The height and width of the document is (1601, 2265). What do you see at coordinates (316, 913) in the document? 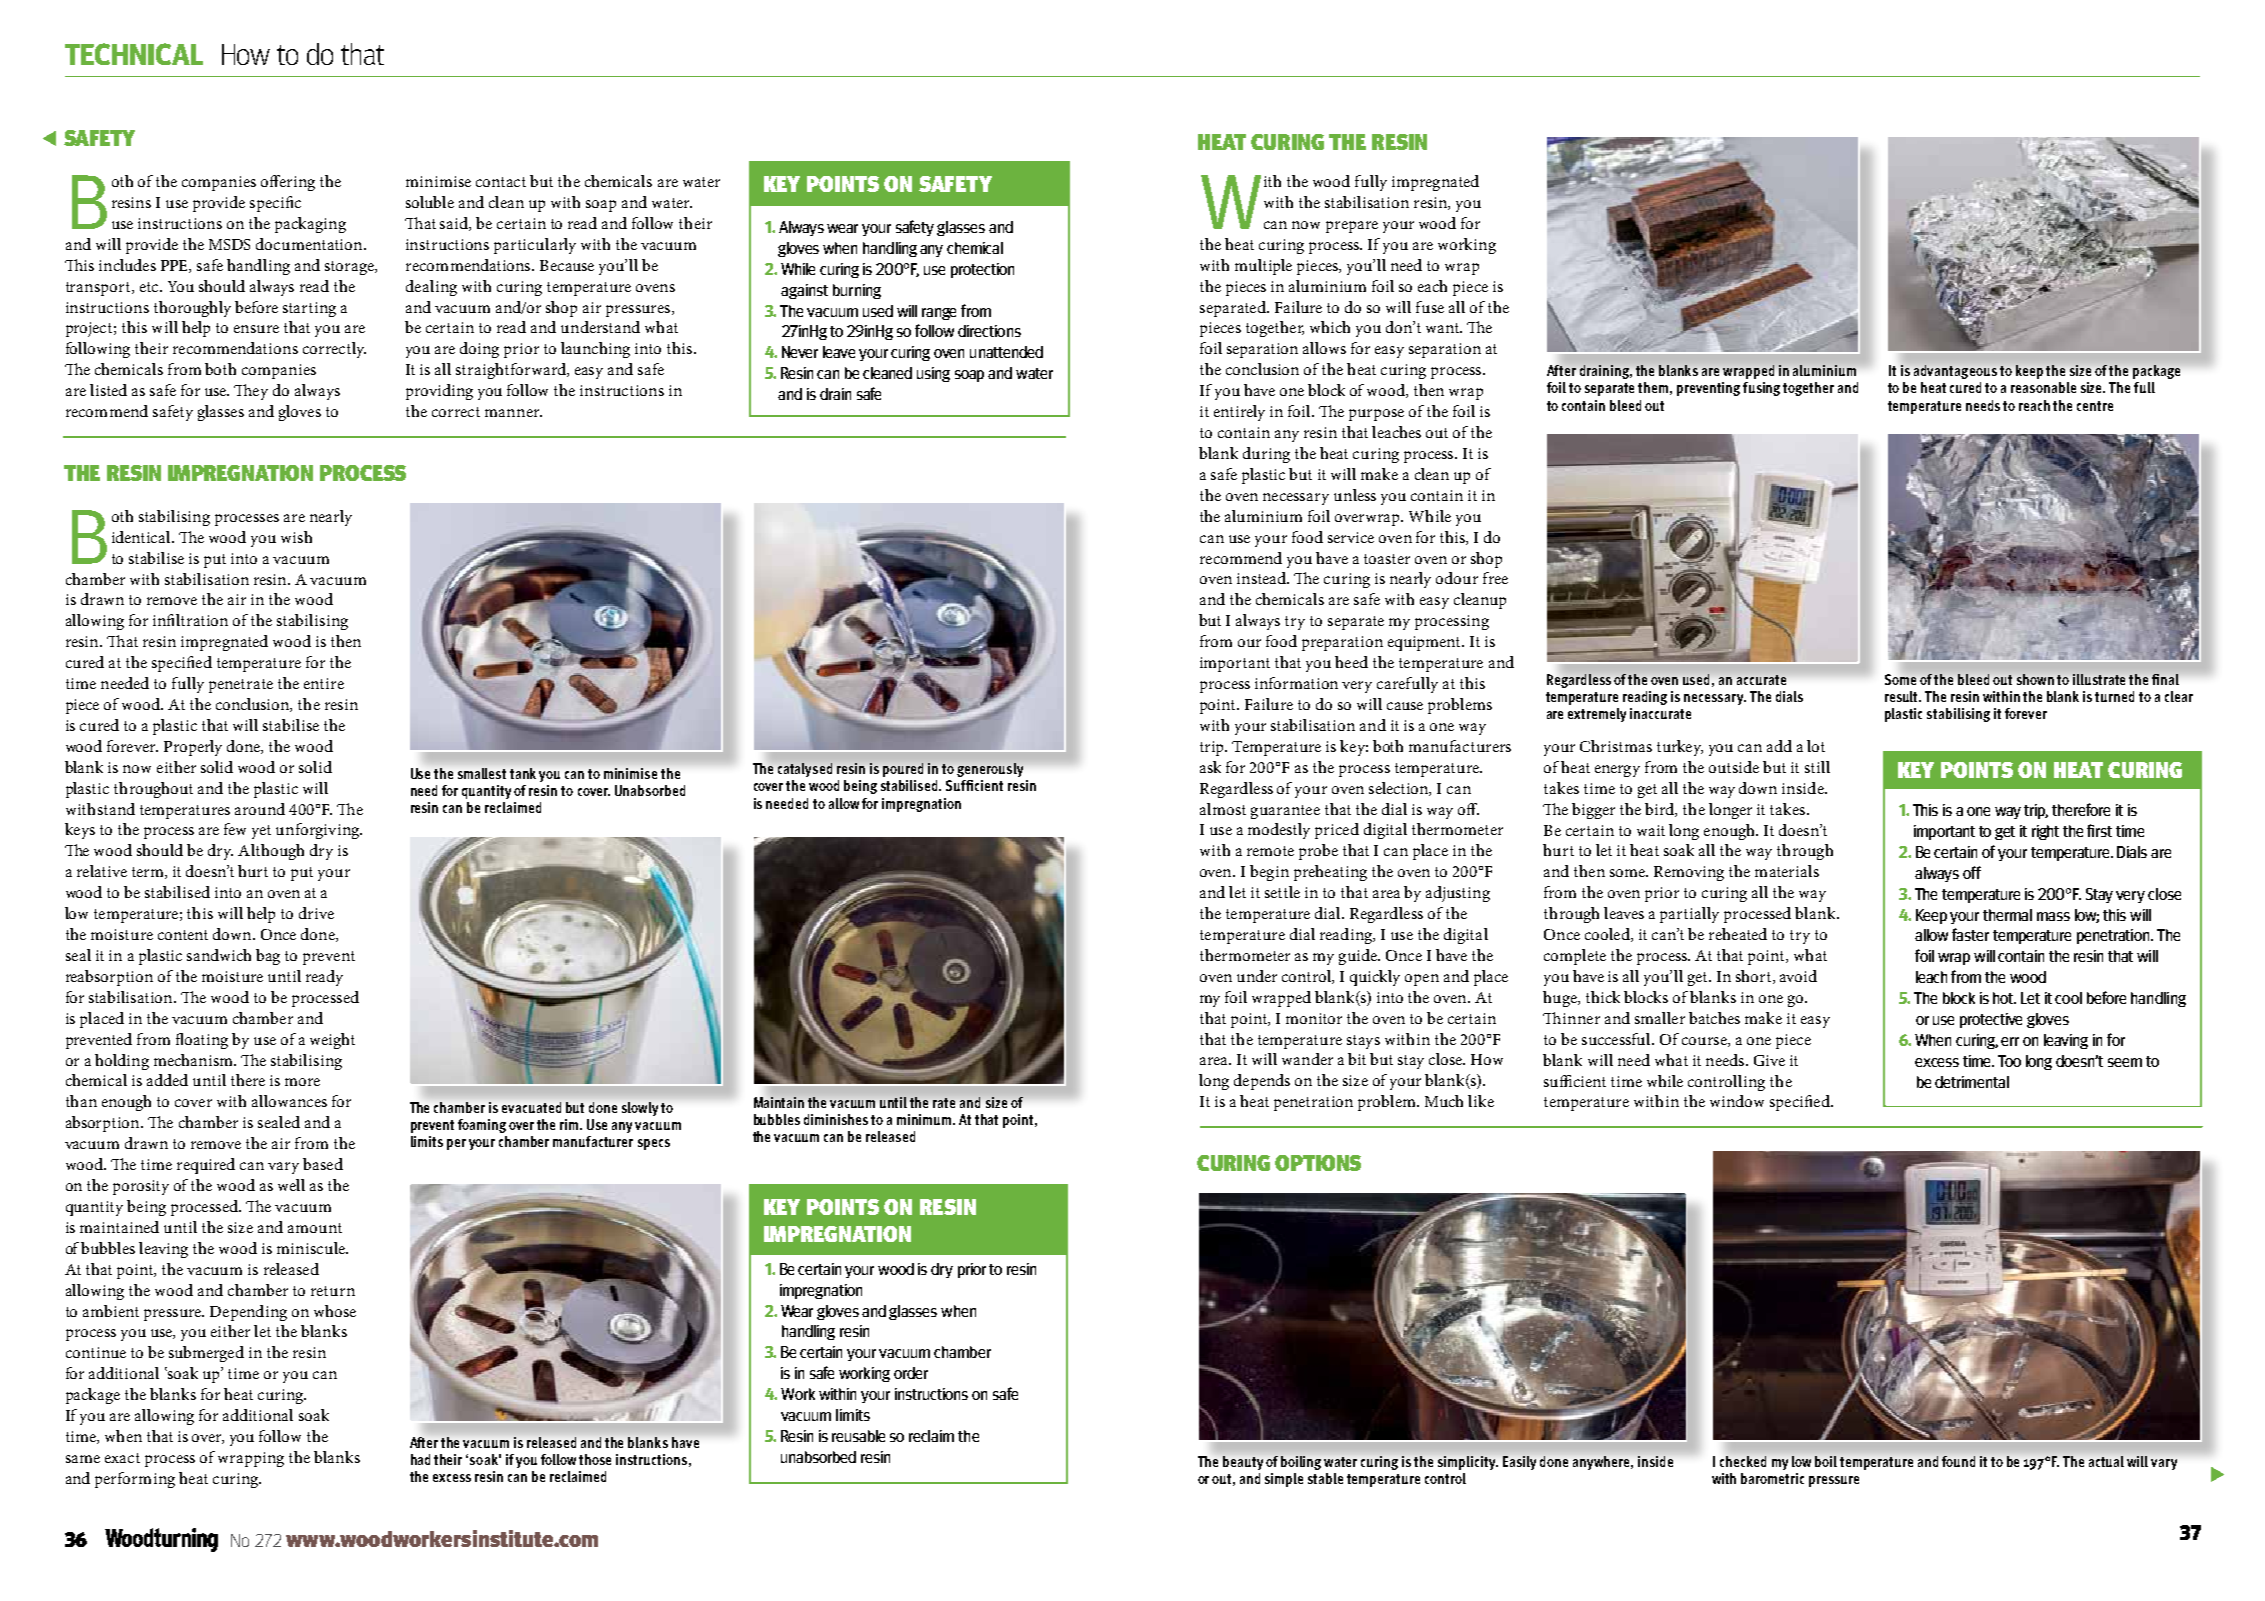
I see `drive` at bounding box center [316, 913].
